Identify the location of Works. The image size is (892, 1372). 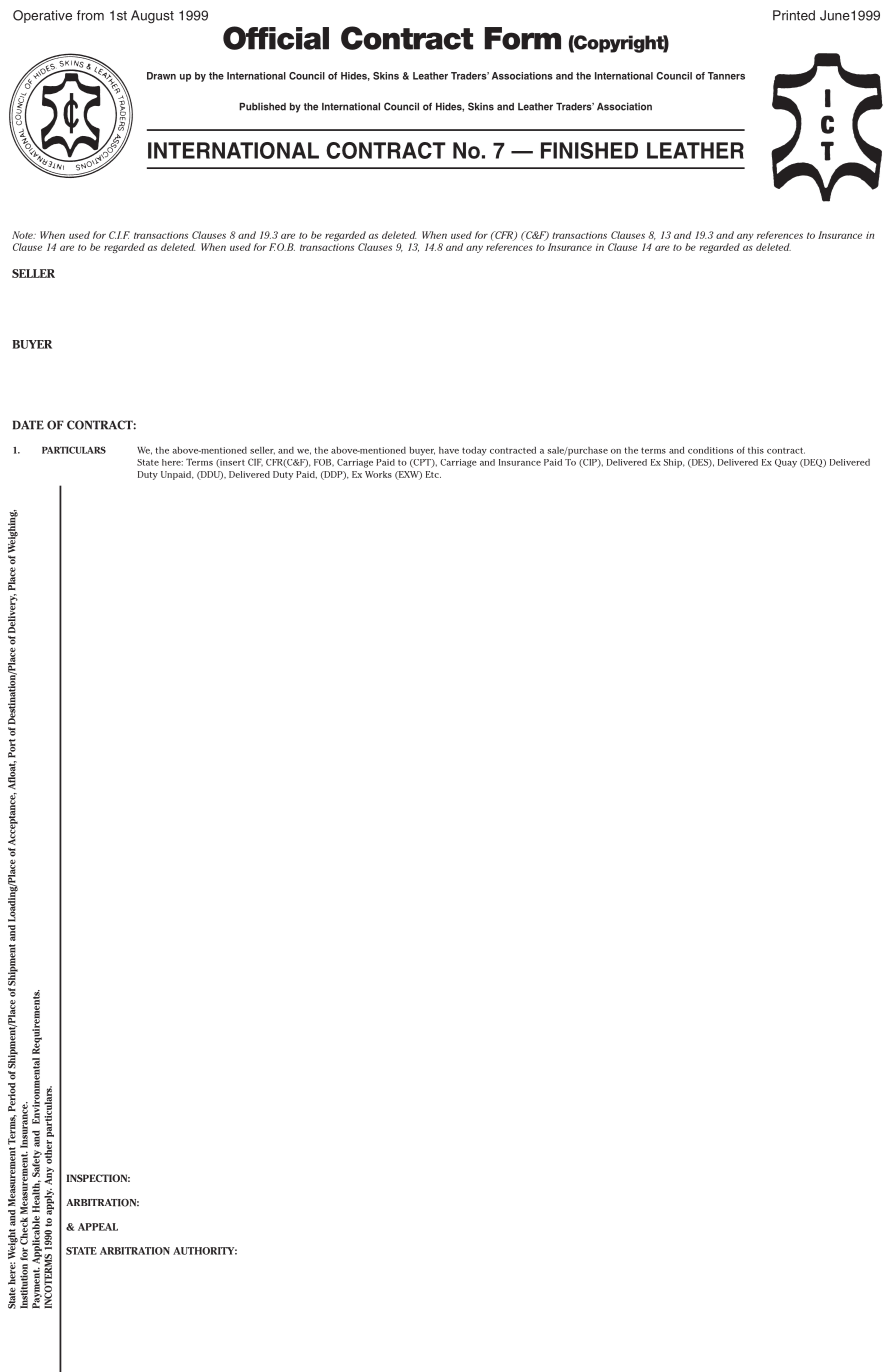
(378, 474).
